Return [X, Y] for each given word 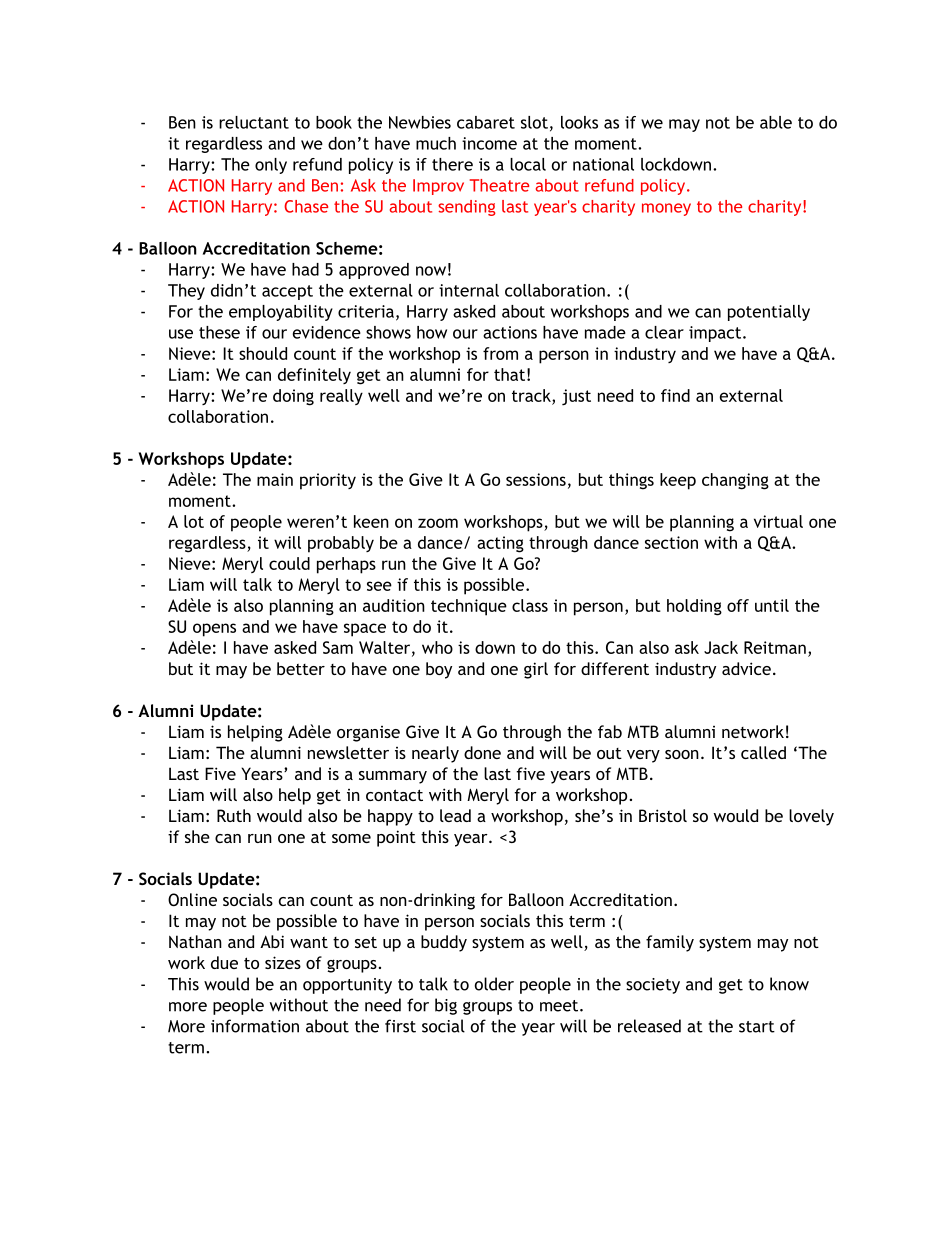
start [757, 1027]
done [482, 752]
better [301, 668]
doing [293, 397]
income [489, 143]
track [532, 395]
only [271, 166]
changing [735, 481]
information [255, 1026]
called [763, 752]
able [776, 122]
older [494, 984]
